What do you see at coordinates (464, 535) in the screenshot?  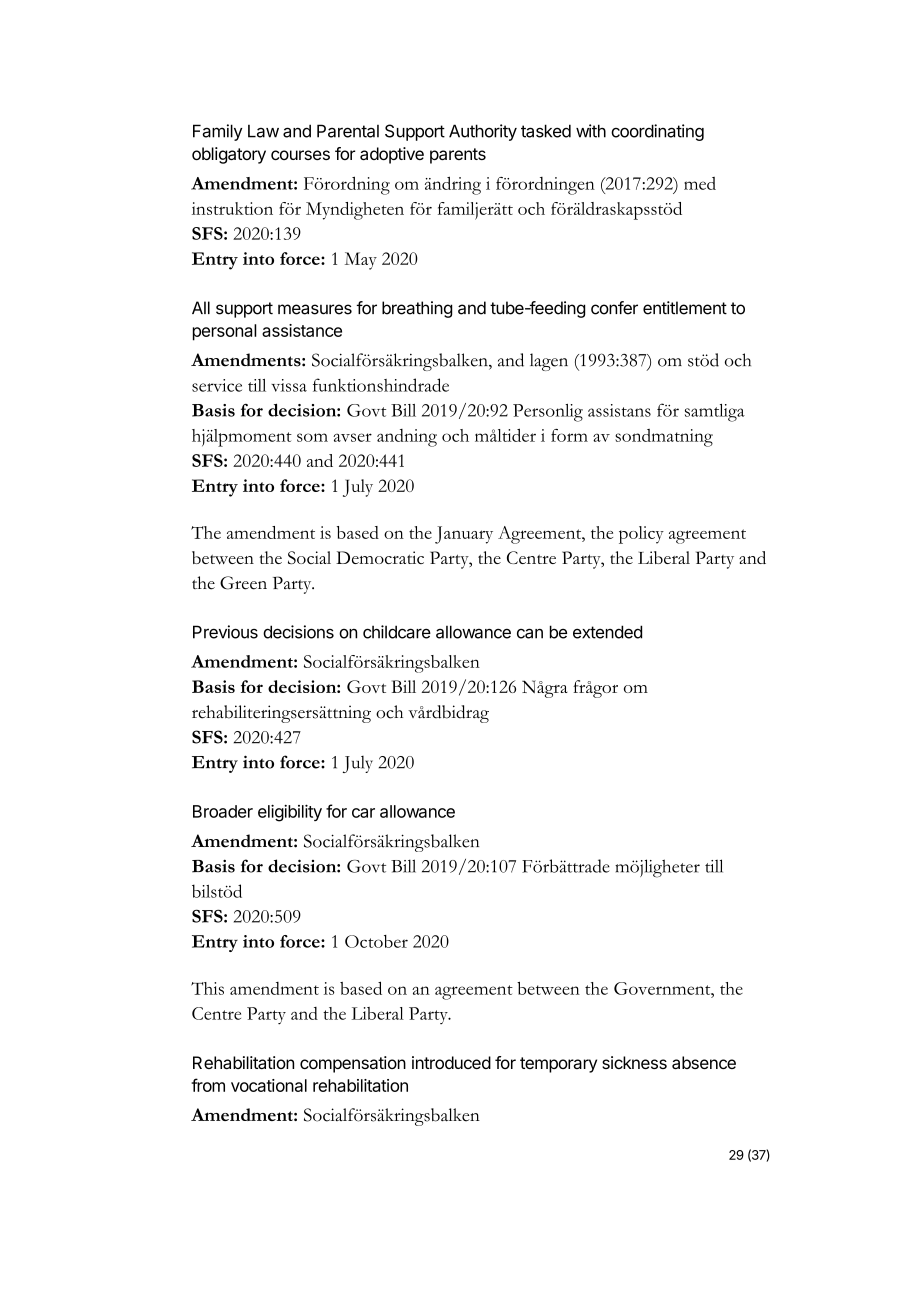 I see `January` at bounding box center [464, 535].
